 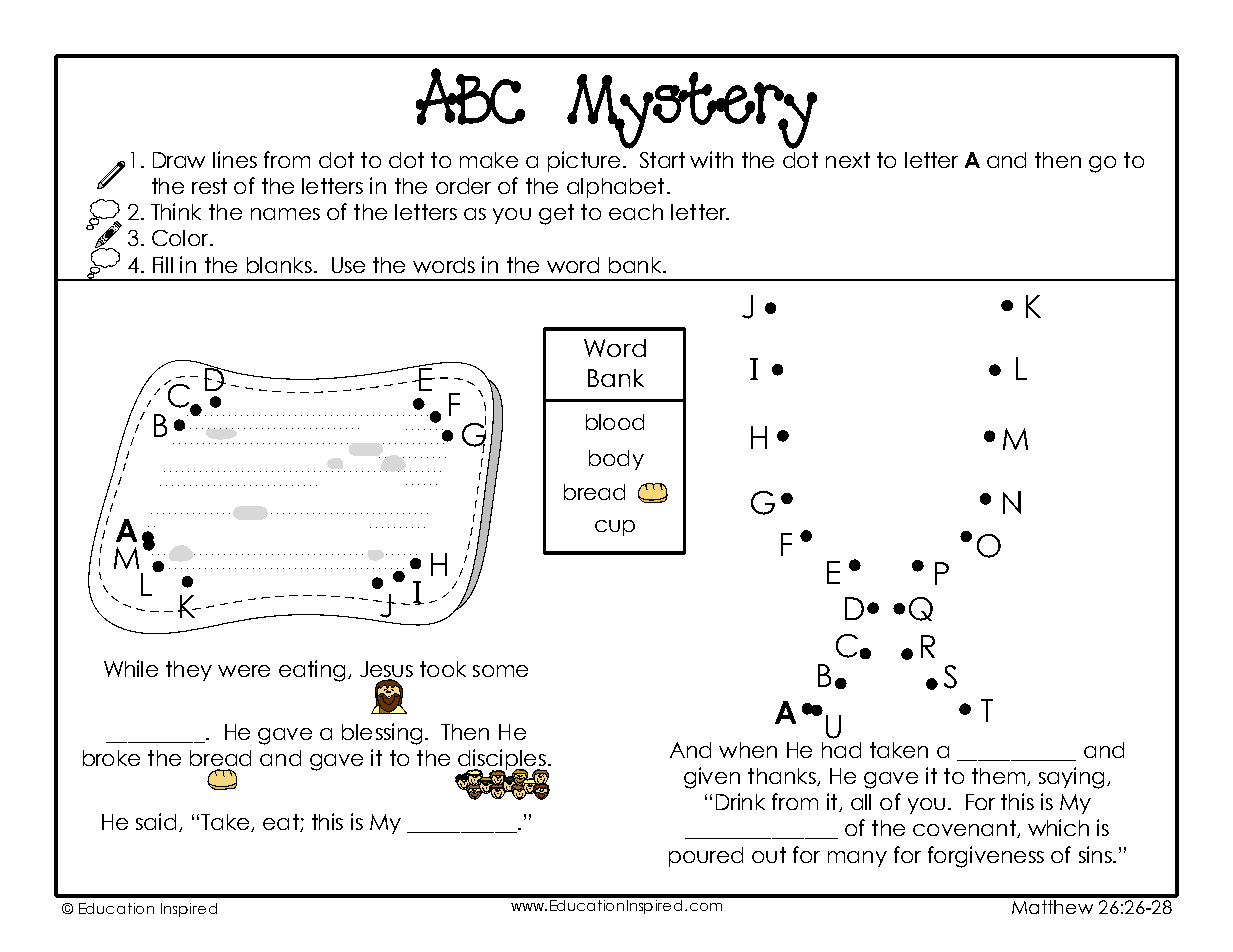 What do you see at coordinates (279, 265) in the screenshot?
I see `blanks` at bounding box center [279, 265].
